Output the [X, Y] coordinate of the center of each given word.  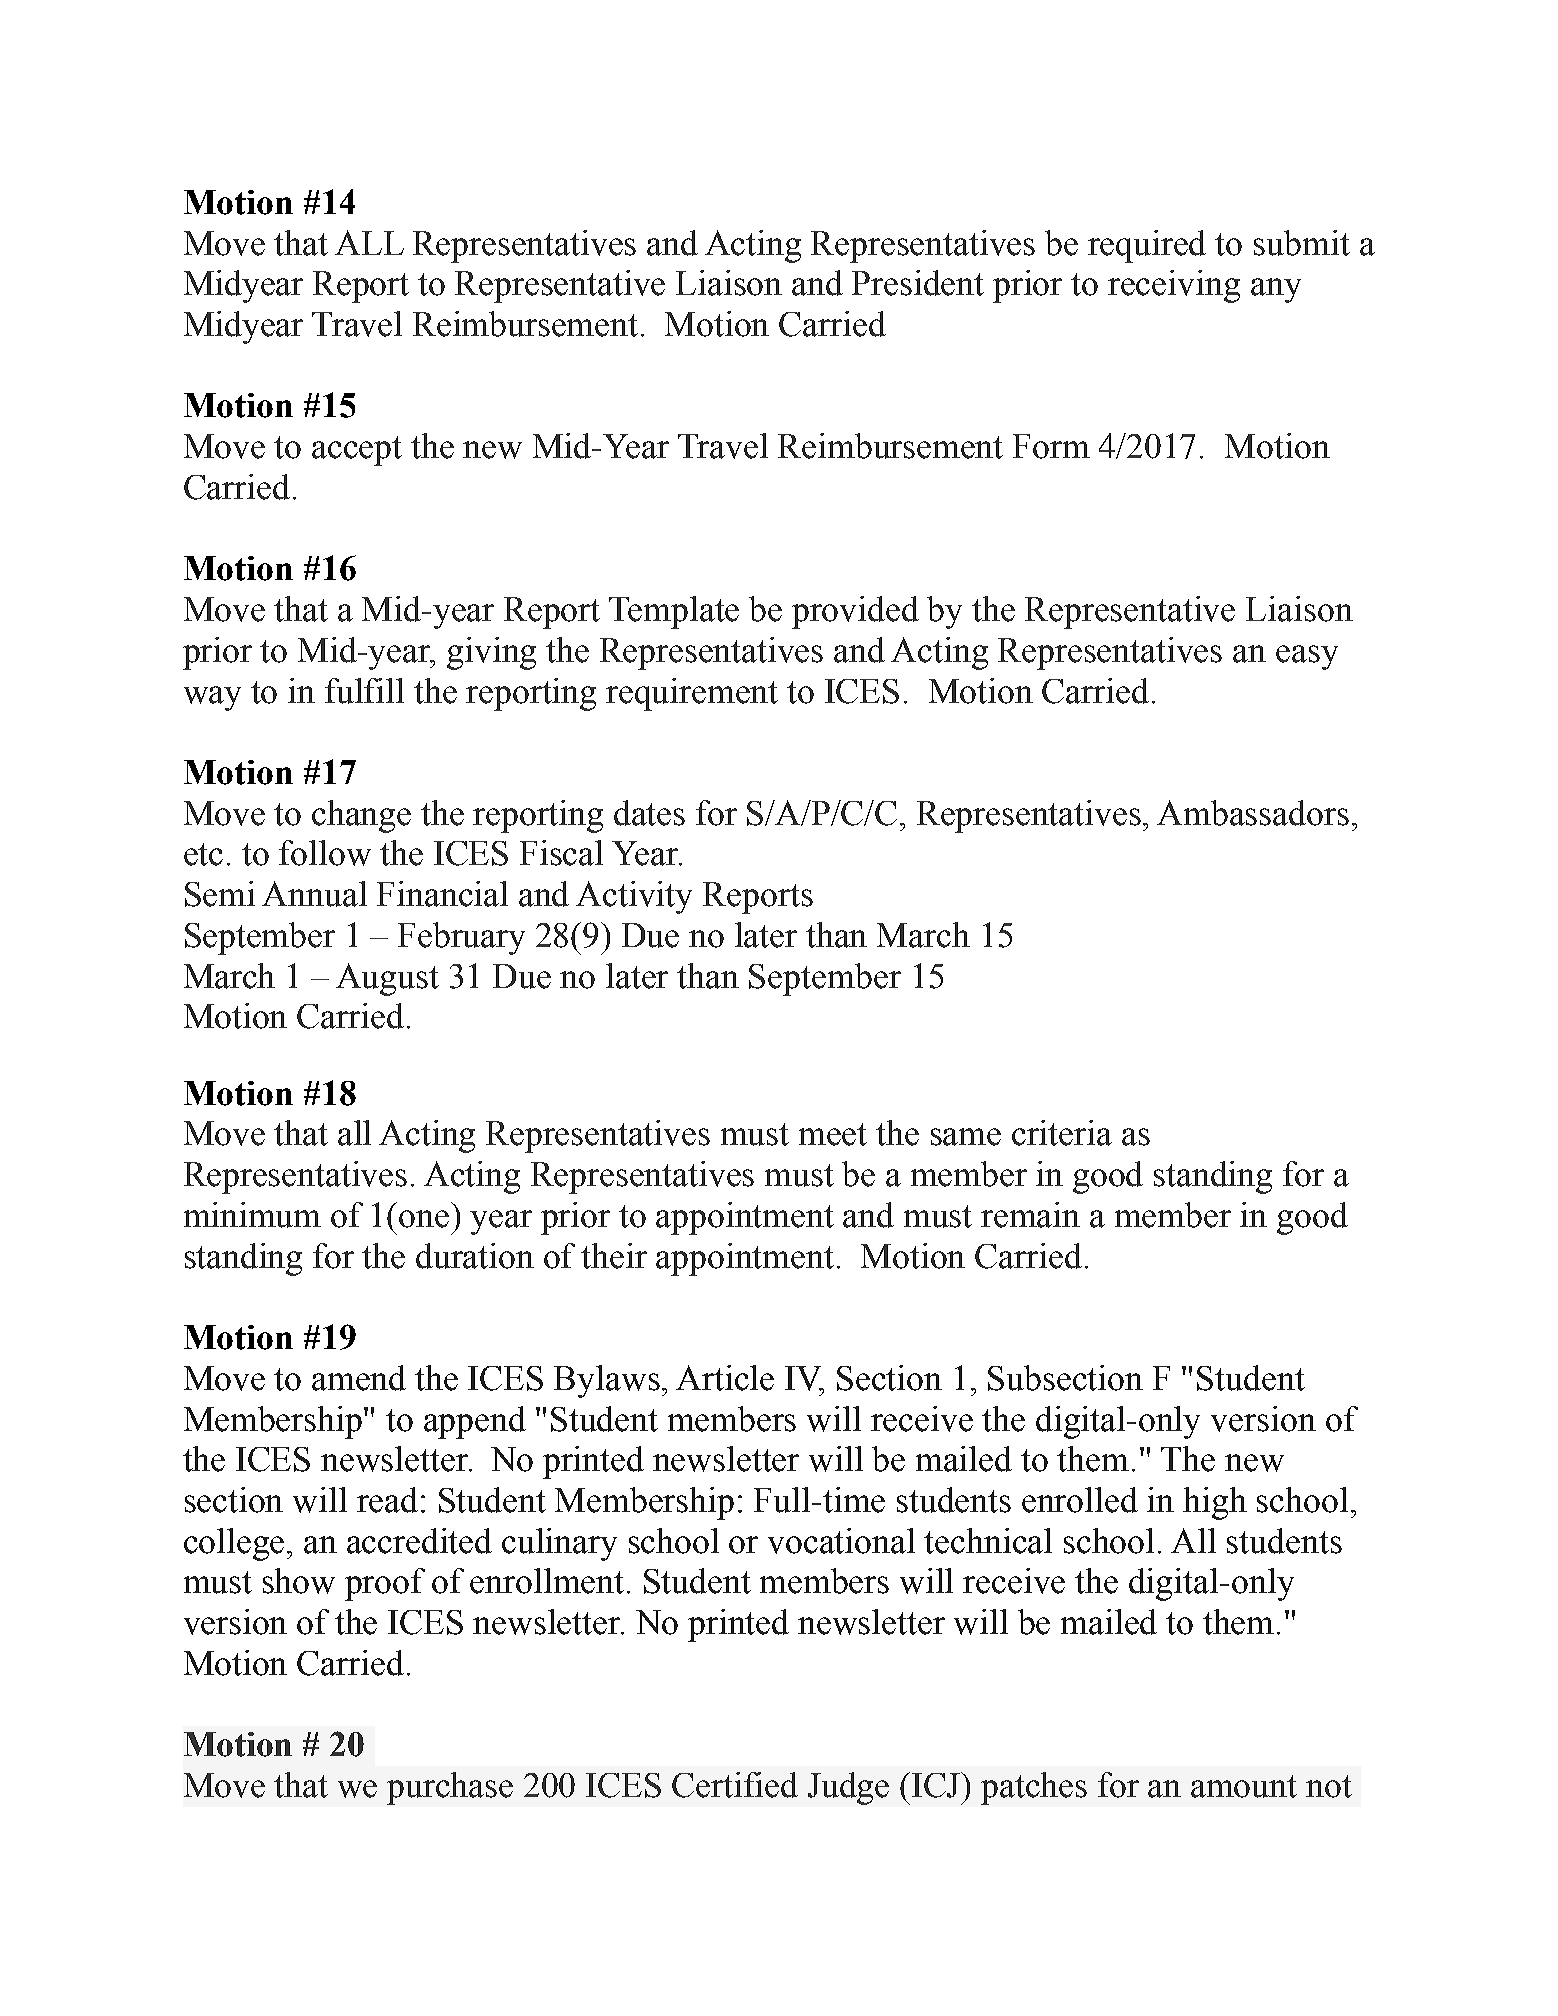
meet [833, 1134]
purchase [450, 1788]
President [918, 283]
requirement [692, 694]
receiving [1174, 286]
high [1215, 1503]
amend [359, 1378]
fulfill [364, 691]
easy [1307, 657]
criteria [1062, 1133]
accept [357, 451]
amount [1244, 1786]
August [387, 979]
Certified [735, 1785]
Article [725, 1378]
